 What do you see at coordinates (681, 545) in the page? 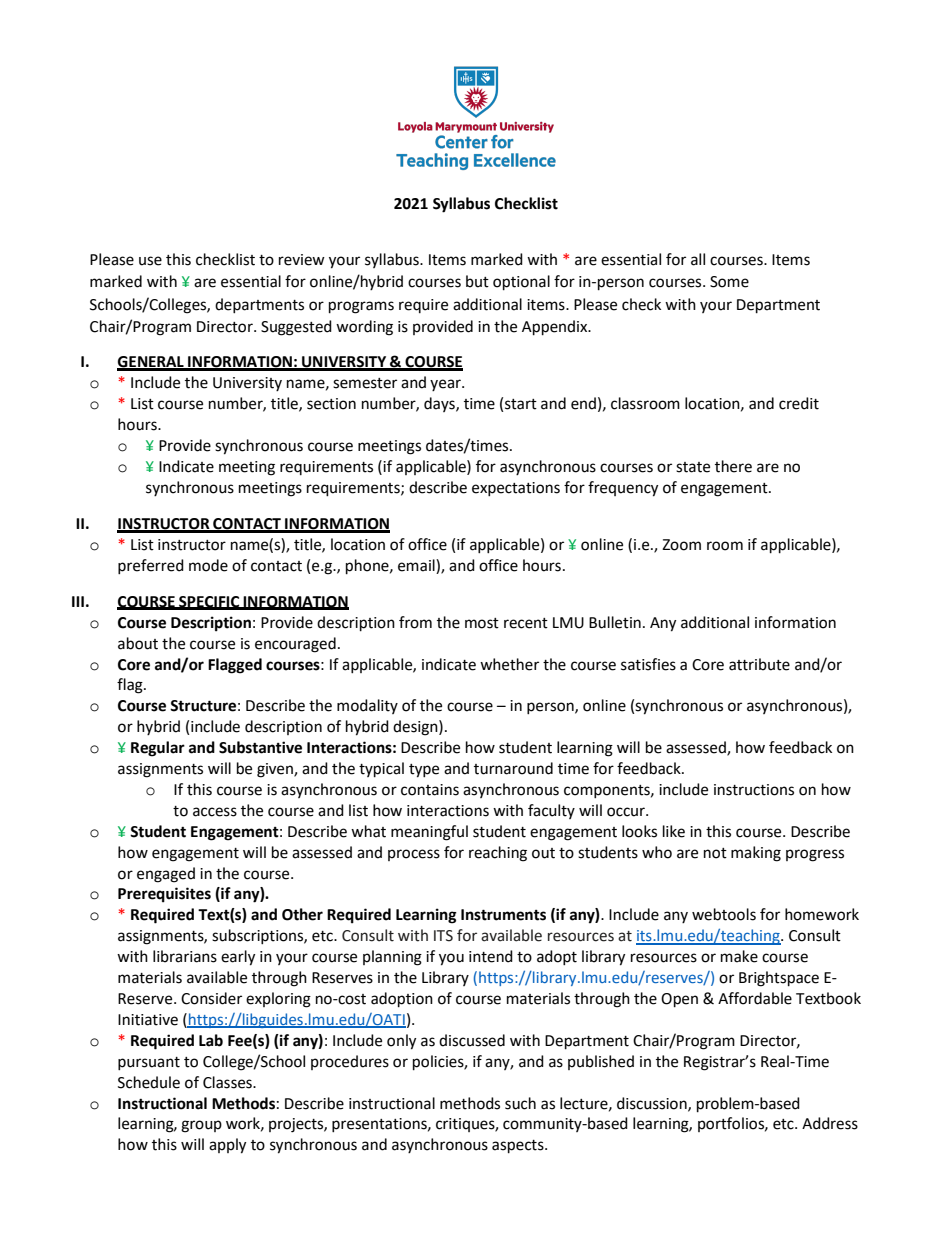
I see `Zoom` at bounding box center [681, 545].
